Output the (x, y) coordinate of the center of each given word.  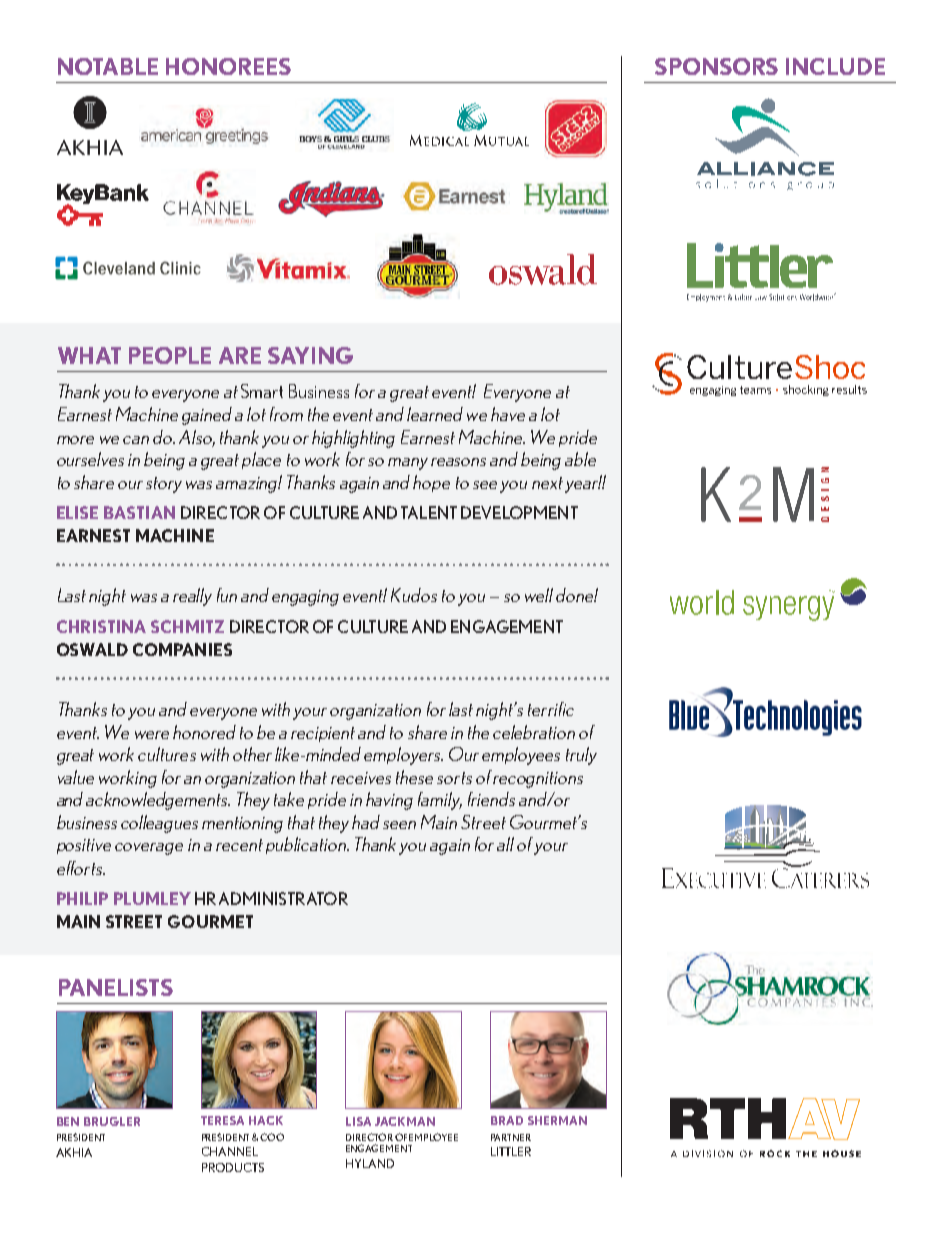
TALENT (429, 512)
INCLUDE (835, 66)
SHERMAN (557, 1120)
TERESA (222, 1120)
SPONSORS (716, 66)
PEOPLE (170, 355)
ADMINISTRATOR (283, 898)
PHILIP (82, 898)
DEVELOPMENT (519, 512)
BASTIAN (139, 512)
